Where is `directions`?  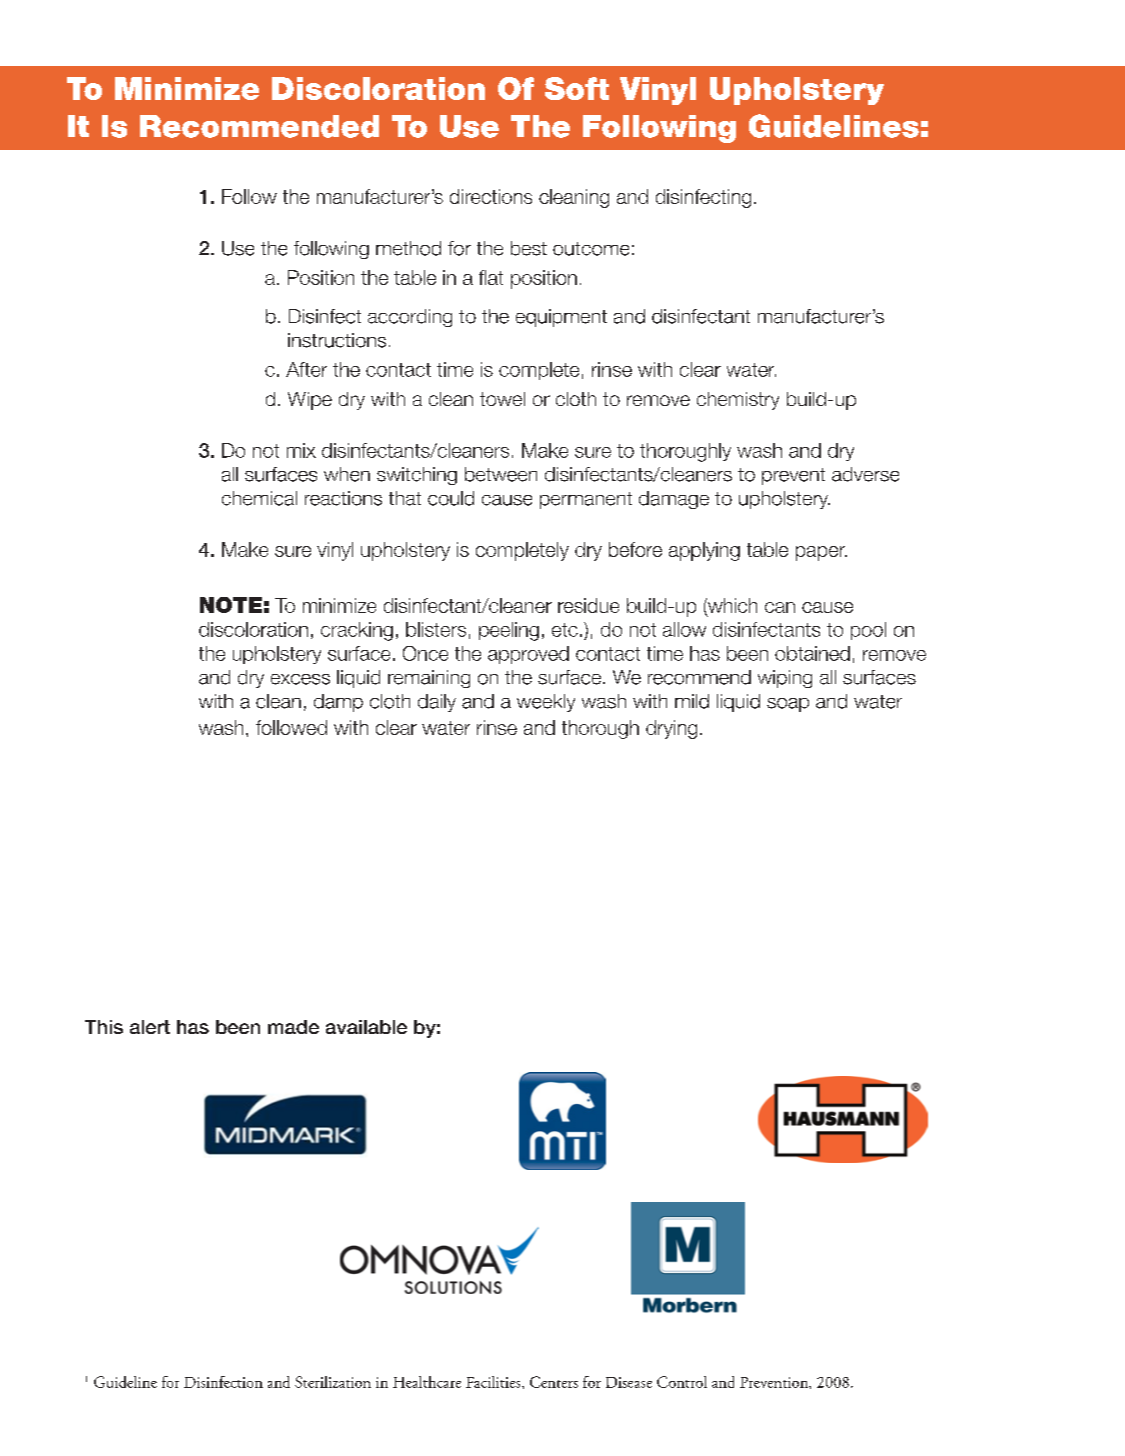 directions is located at coordinates (491, 196).
